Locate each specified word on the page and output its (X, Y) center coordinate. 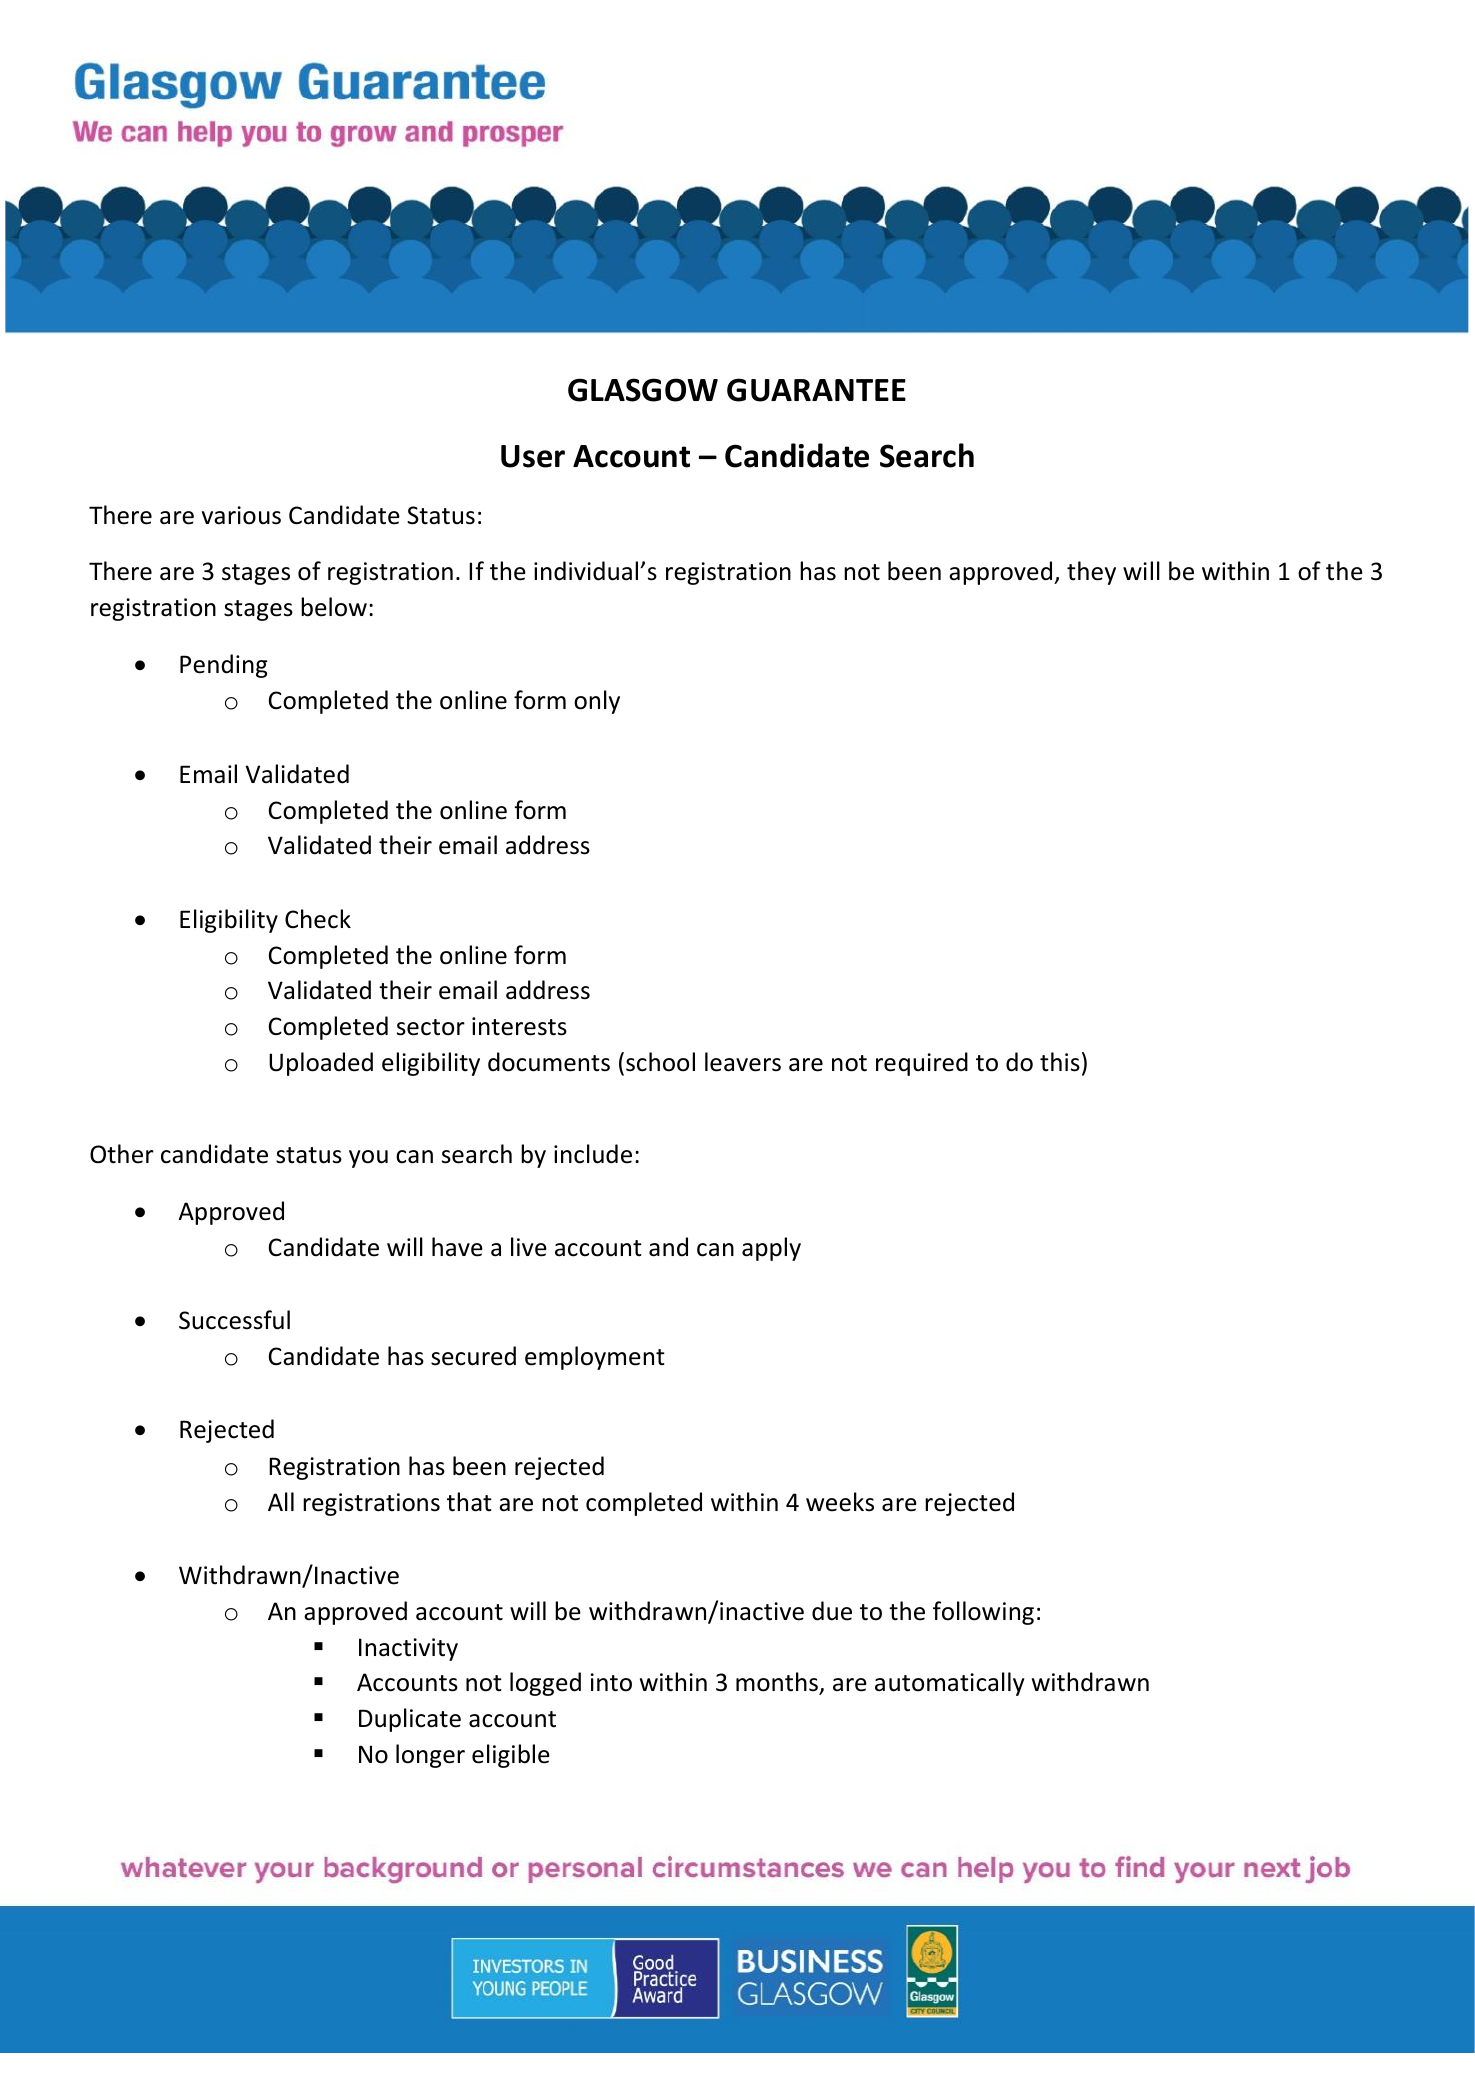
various (241, 515)
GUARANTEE (816, 390)
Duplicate (410, 1720)
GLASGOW (643, 390)
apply (771, 1249)
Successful (234, 1320)
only (597, 702)
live (529, 1247)
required (922, 1064)
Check (318, 919)
